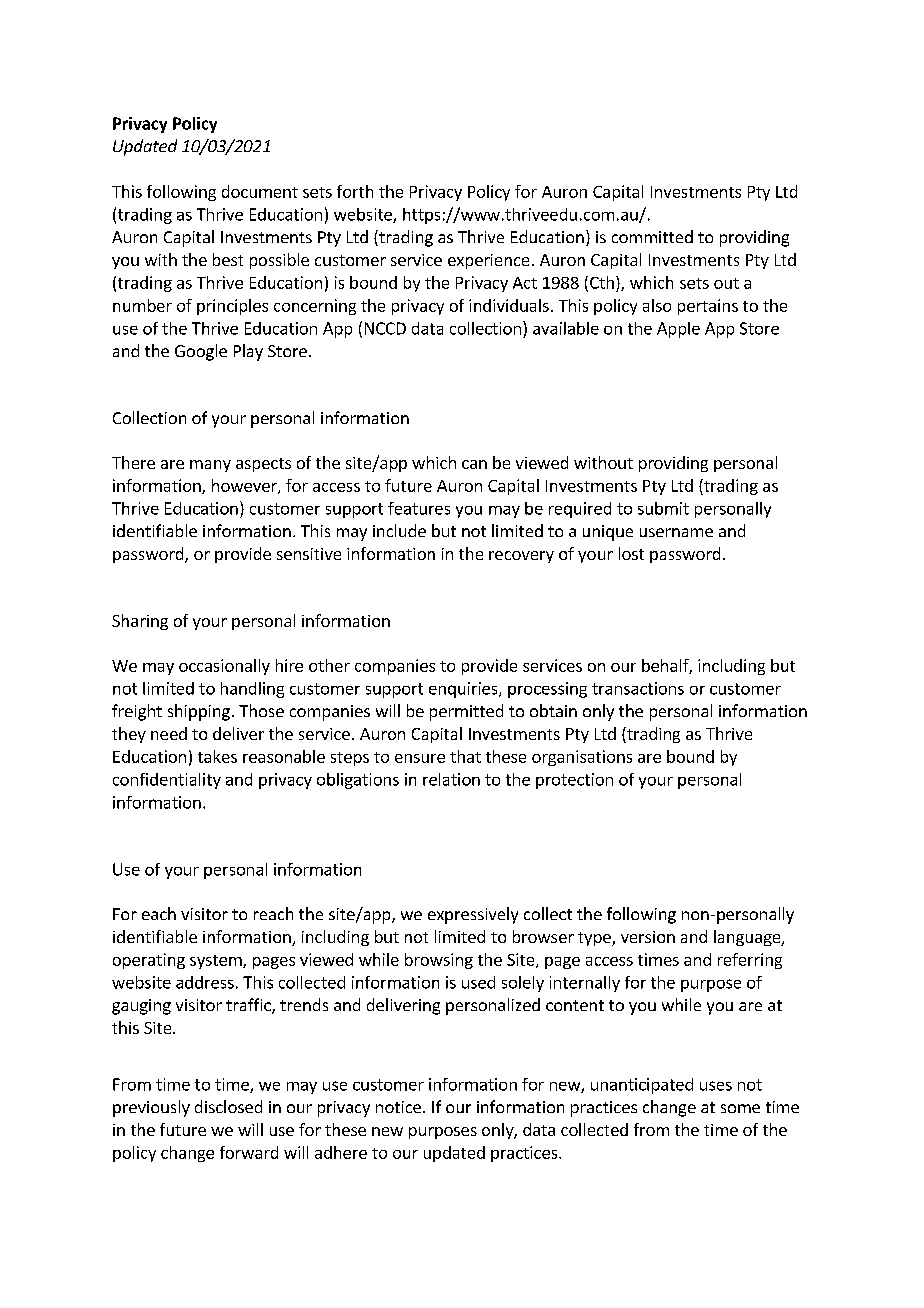  Describe the element at coordinates (245, 486) in the image. I see `however` at that location.
